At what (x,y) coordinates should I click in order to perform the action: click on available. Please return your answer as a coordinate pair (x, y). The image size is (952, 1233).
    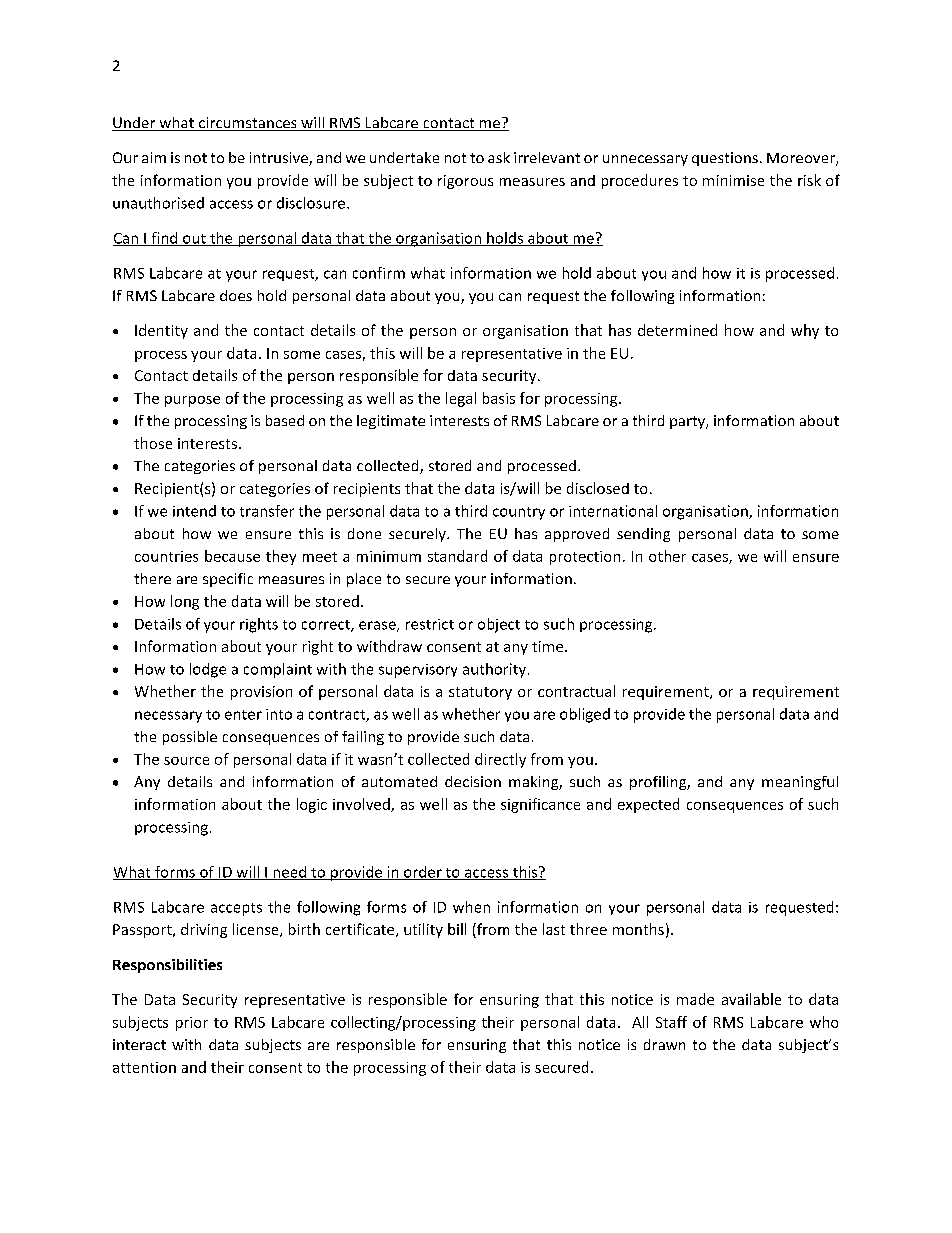
    Looking at the image, I should click on (751, 999).
